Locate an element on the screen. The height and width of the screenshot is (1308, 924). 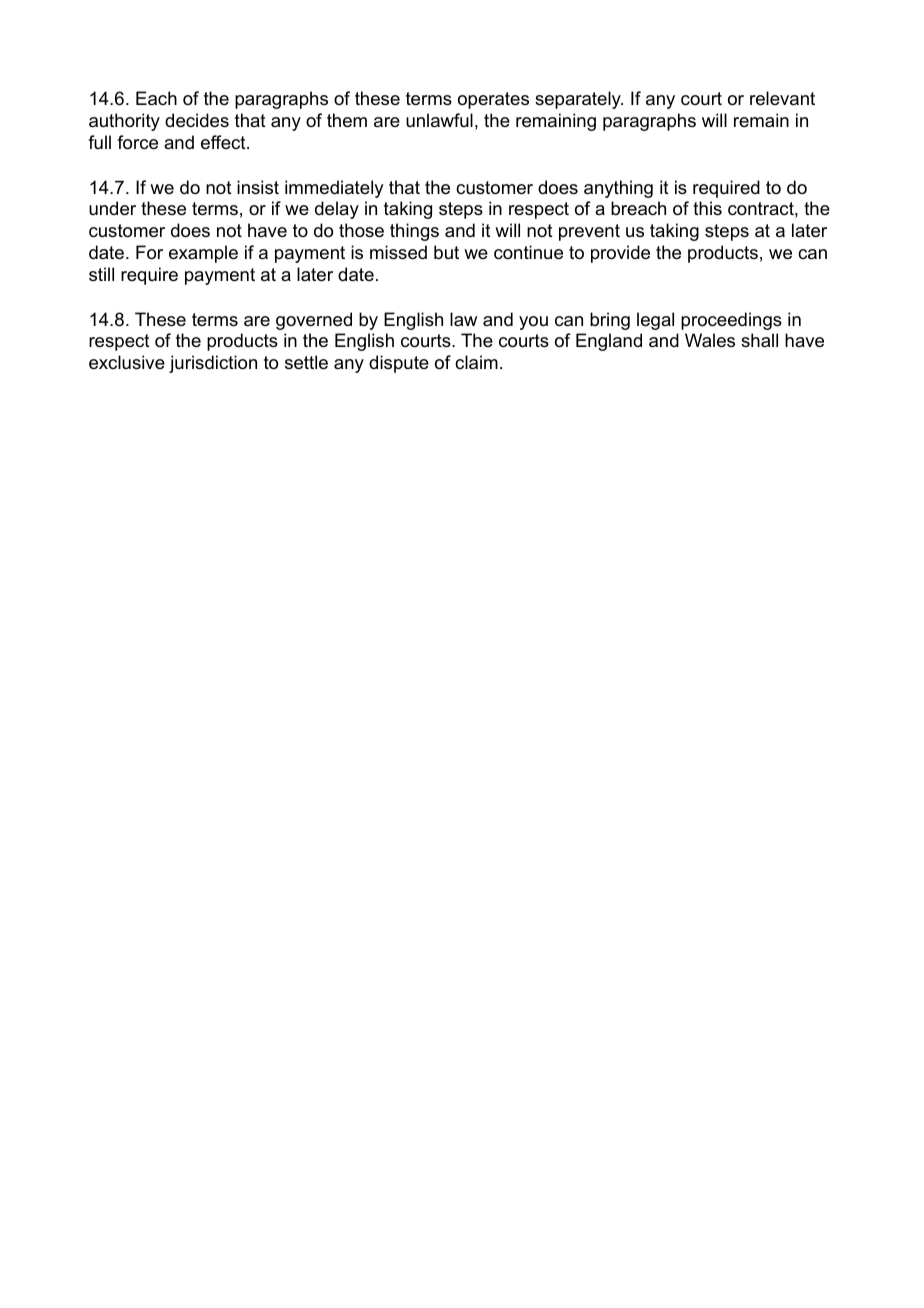
provide is located at coordinates (620, 254).
